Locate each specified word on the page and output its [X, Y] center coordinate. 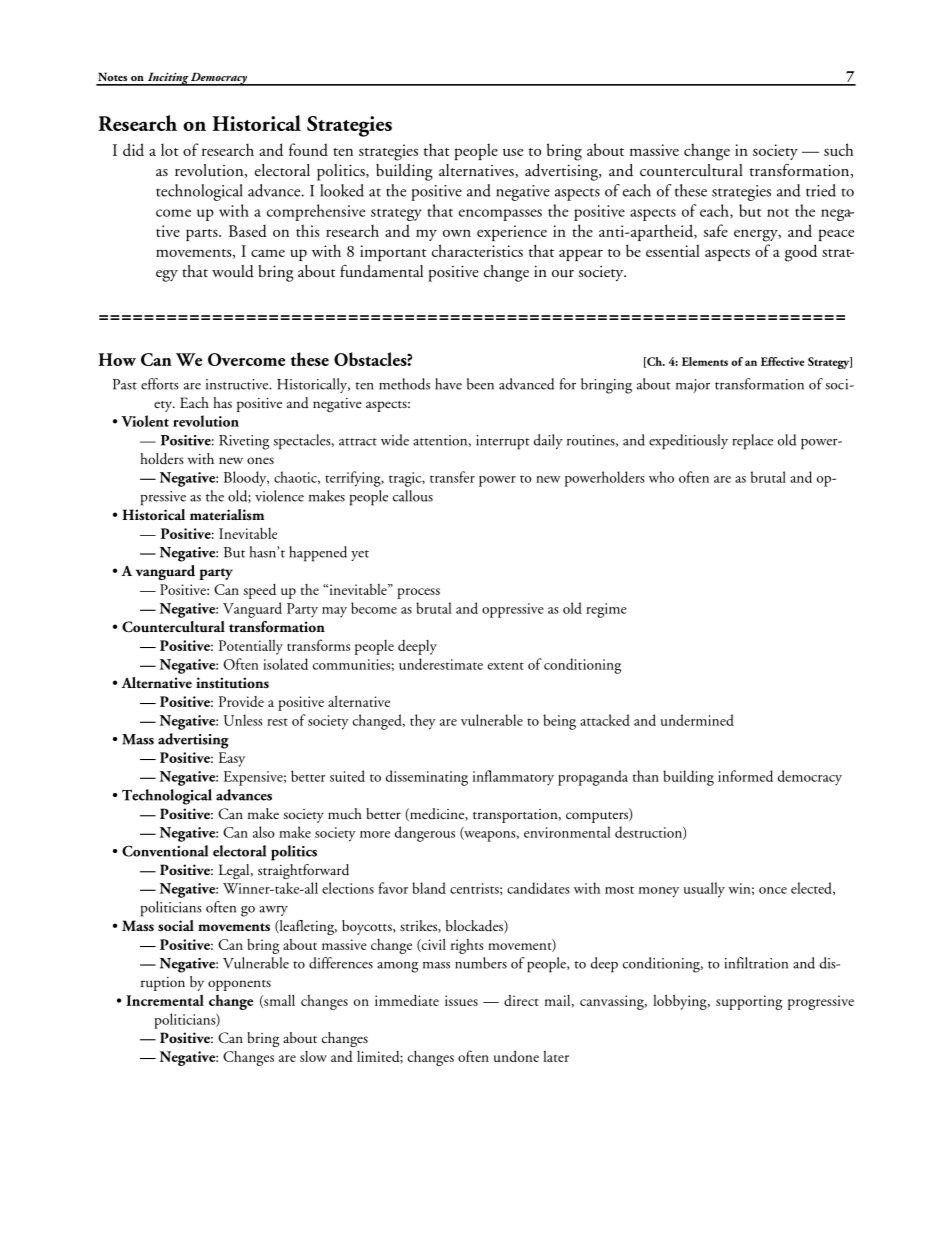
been [480, 384]
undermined [697, 720]
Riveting [244, 442]
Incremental [165, 1000]
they [423, 722]
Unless [243, 720]
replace [753, 442]
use [513, 152]
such [839, 149]
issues [461, 1000]
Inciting [167, 79]
